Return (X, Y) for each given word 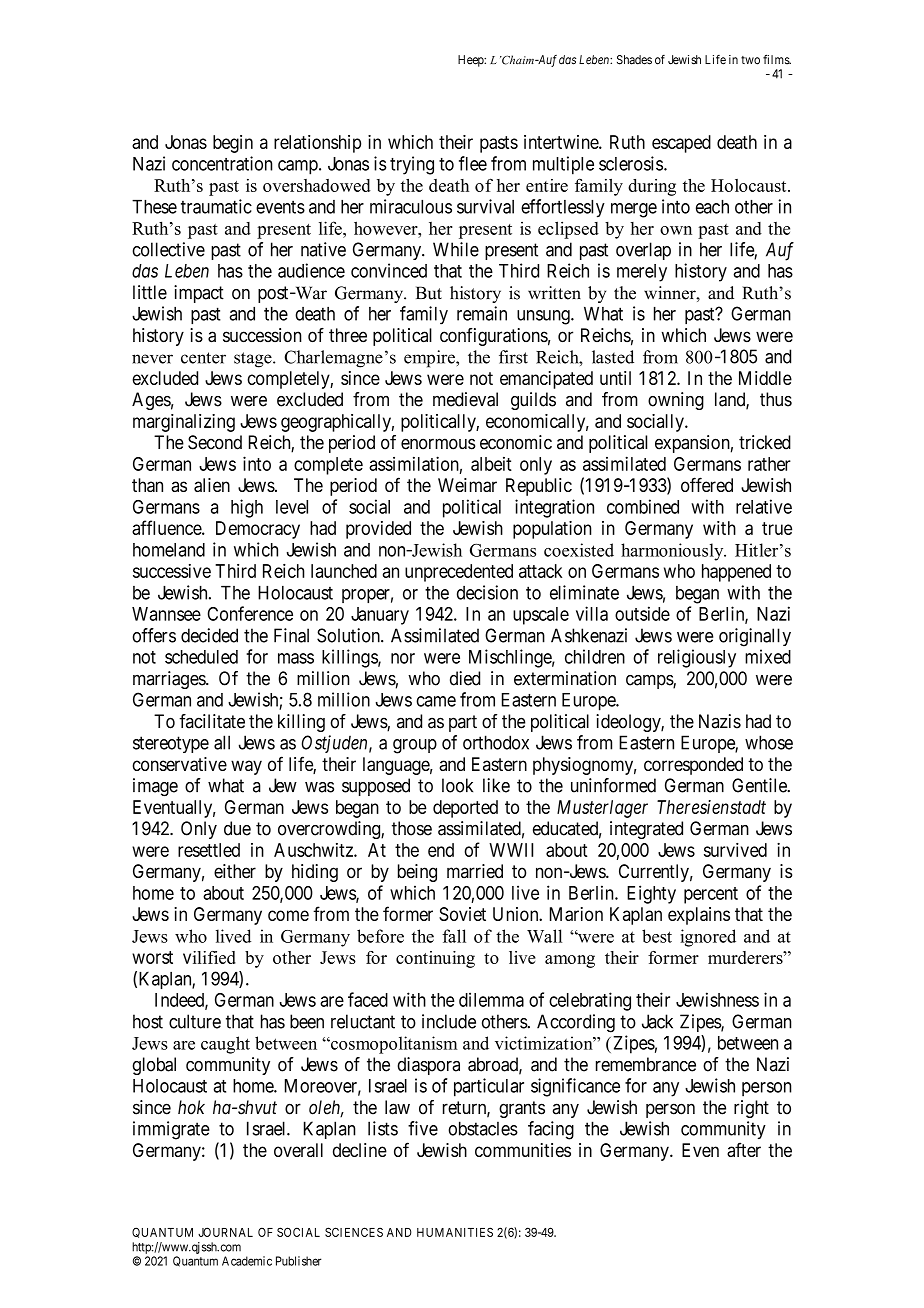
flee (473, 163)
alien (212, 485)
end (441, 850)
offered (707, 484)
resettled (209, 850)
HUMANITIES (455, 1232)
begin (233, 144)
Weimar (467, 485)
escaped (681, 144)
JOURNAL (225, 1232)
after (744, 1149)
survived (735, 850)
